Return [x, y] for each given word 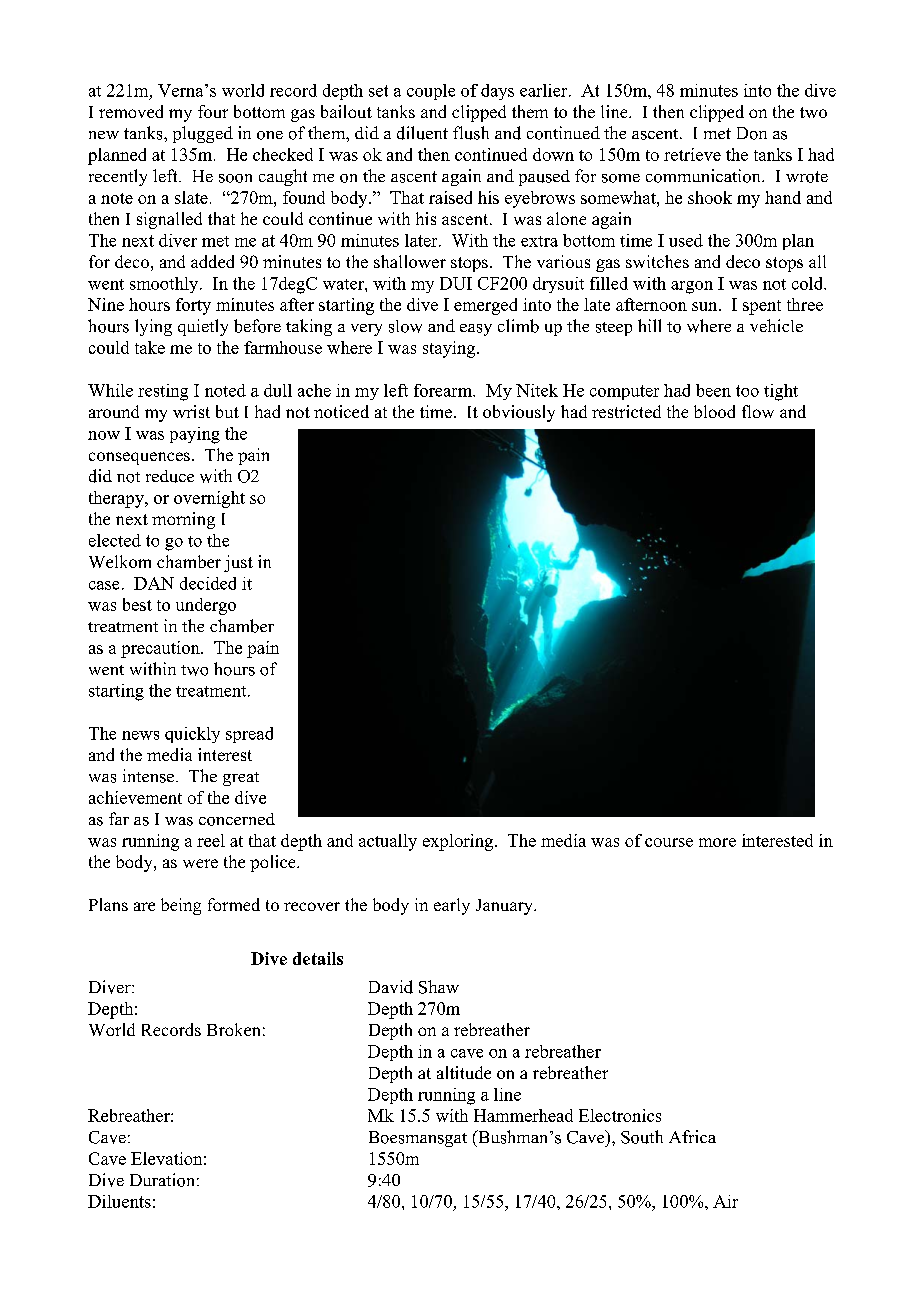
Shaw [439, 987]
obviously [519, 413]
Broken [233, 1029]
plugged [203, 134]
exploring [459, 842]
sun [706, 306]
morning [183, 520]
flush [471, 133]
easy [476, 330]
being [181, 906]
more [717, 842]
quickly [192, 735]
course [669, 842]
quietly [203, 327]
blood [714, 411]
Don [752, 133]
